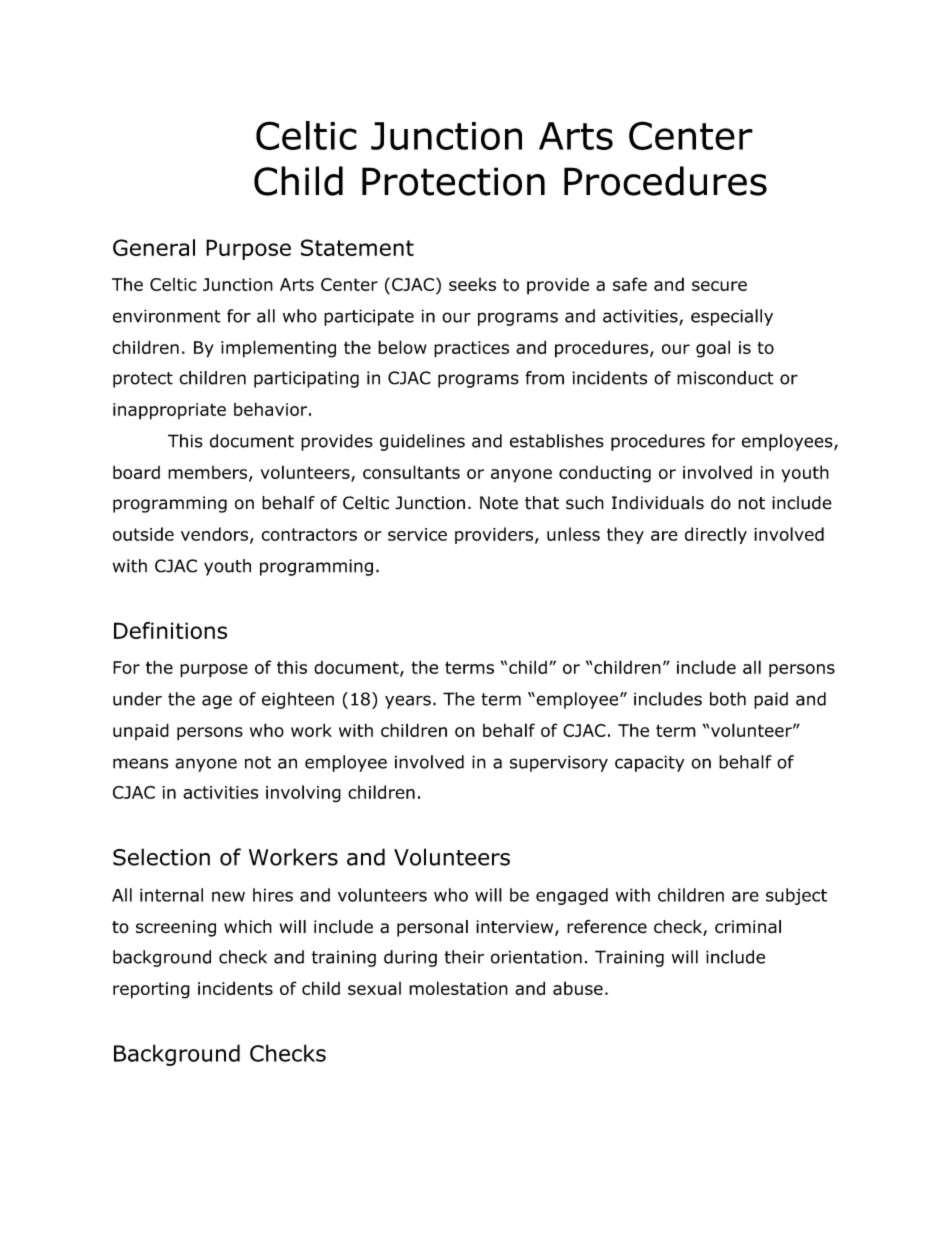 The width and height of the page is (952, 1233). I want to click on directly, so click(716, 535).
